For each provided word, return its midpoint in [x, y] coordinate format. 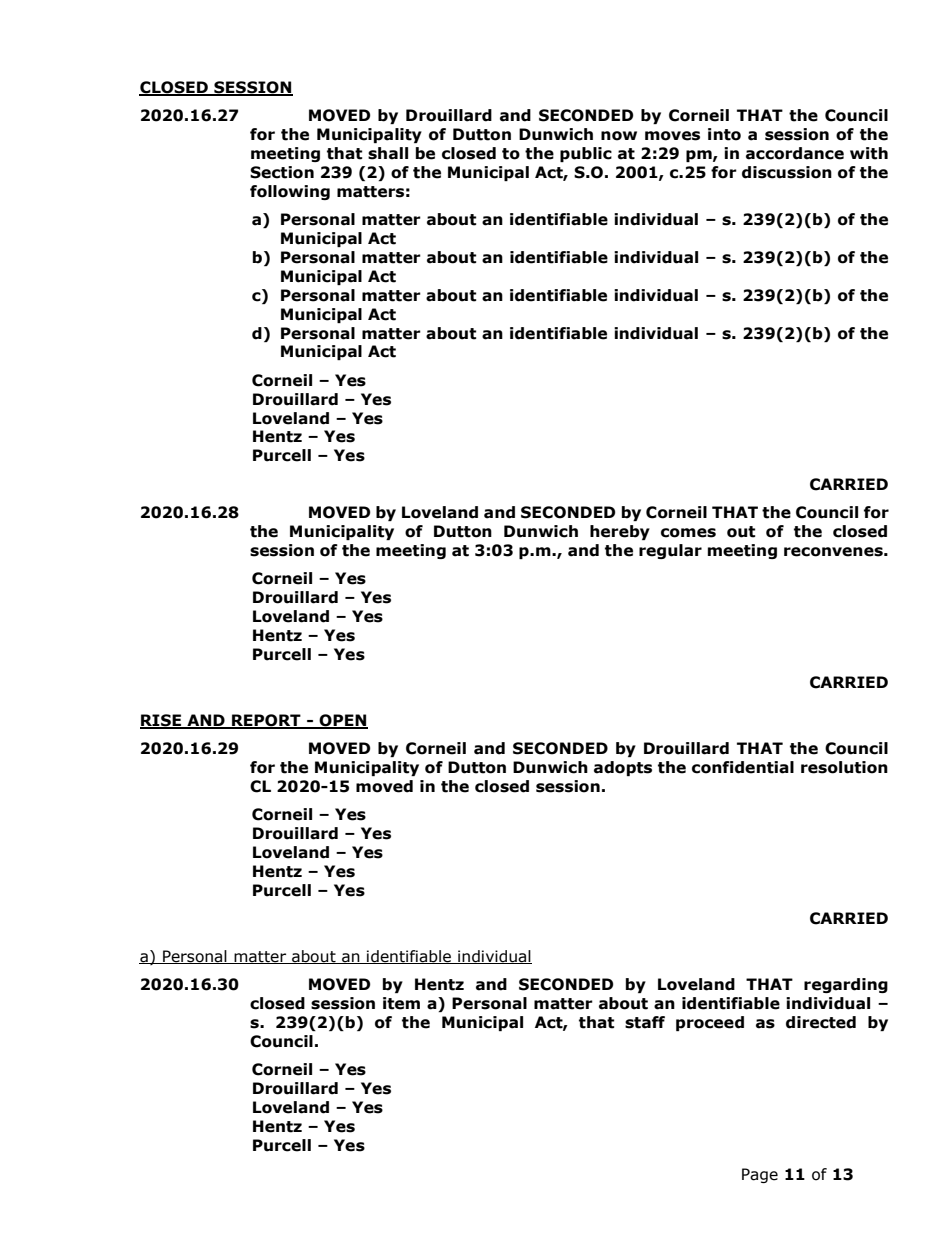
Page [760, 1175]
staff [645, 1022]
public [586, 154]
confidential [743, 767]
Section [282, 172]
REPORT [266, 721]
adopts [623, 768]
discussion [787, 172]
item [401, 1003]
